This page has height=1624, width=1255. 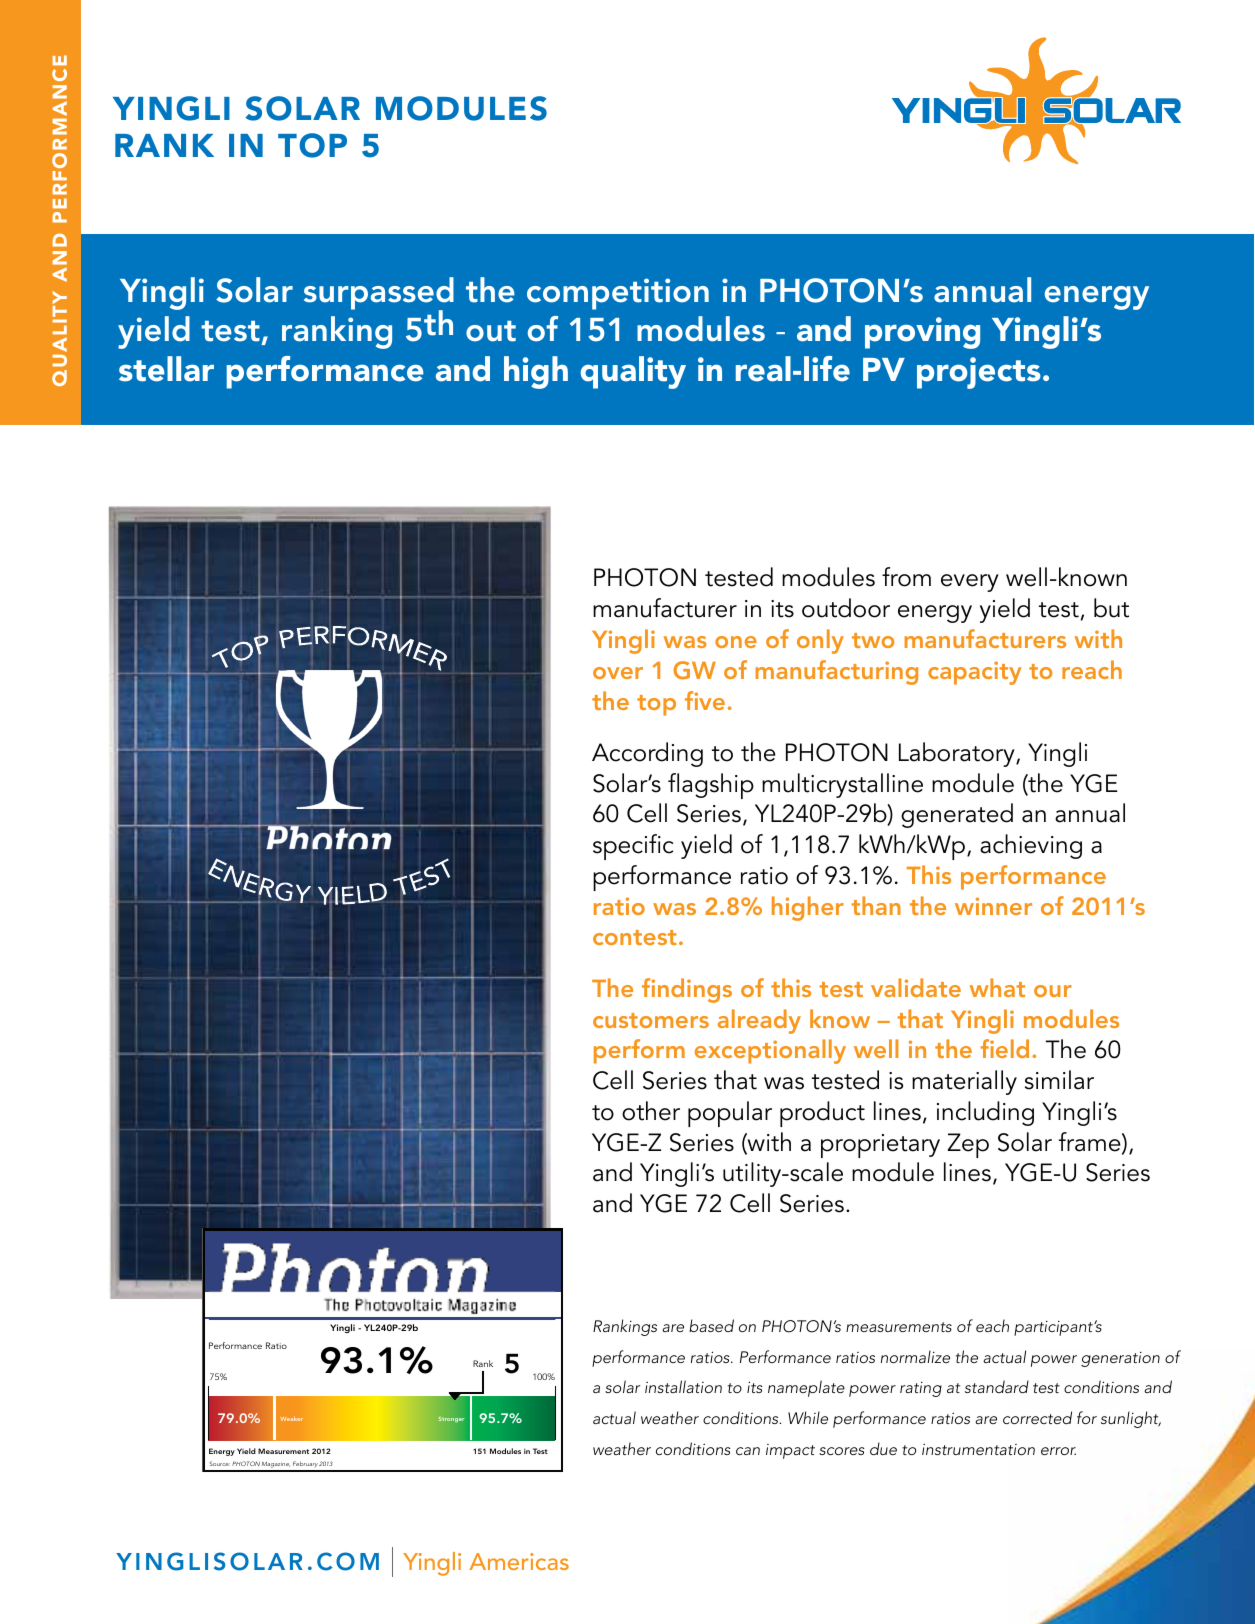 What do you see at coordinates (618, 673) in the page?
I see `over` at bounding box center [618, 673].
